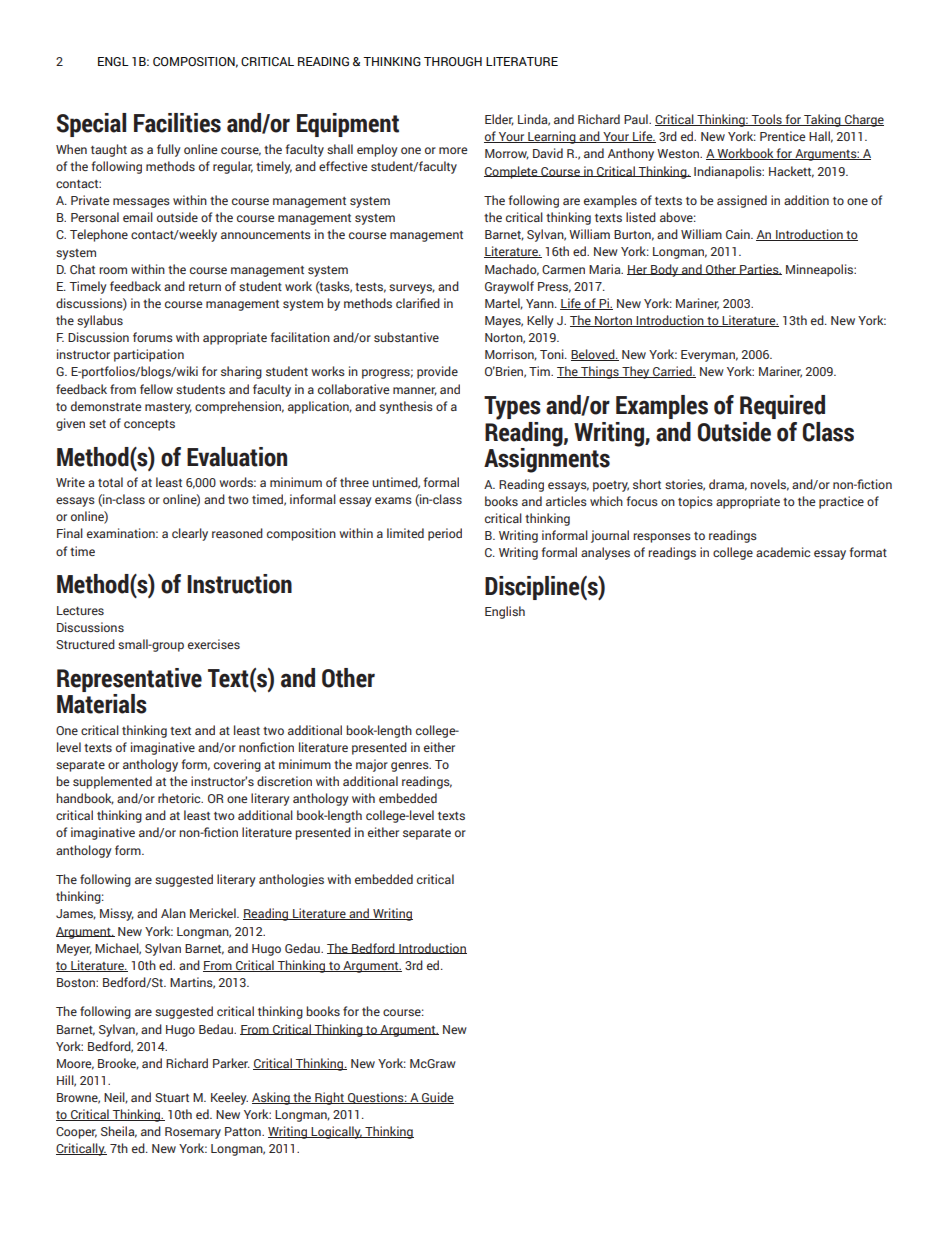 This screenshot has width=952, height=1233. Describe the element at coordinates (445, 534) in the screenshot. I see `period` at that location.
